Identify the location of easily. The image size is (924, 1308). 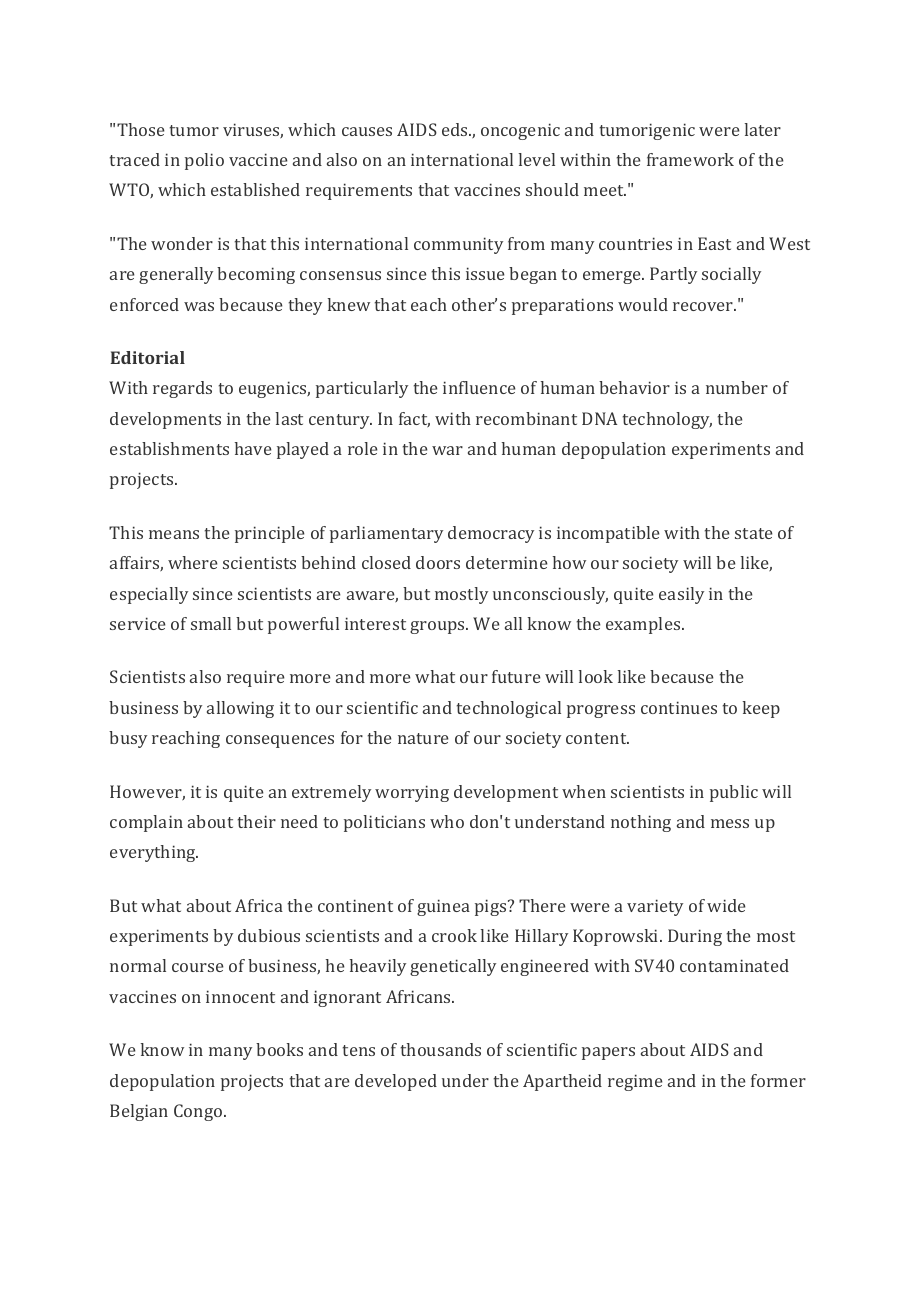
(681, 595).
